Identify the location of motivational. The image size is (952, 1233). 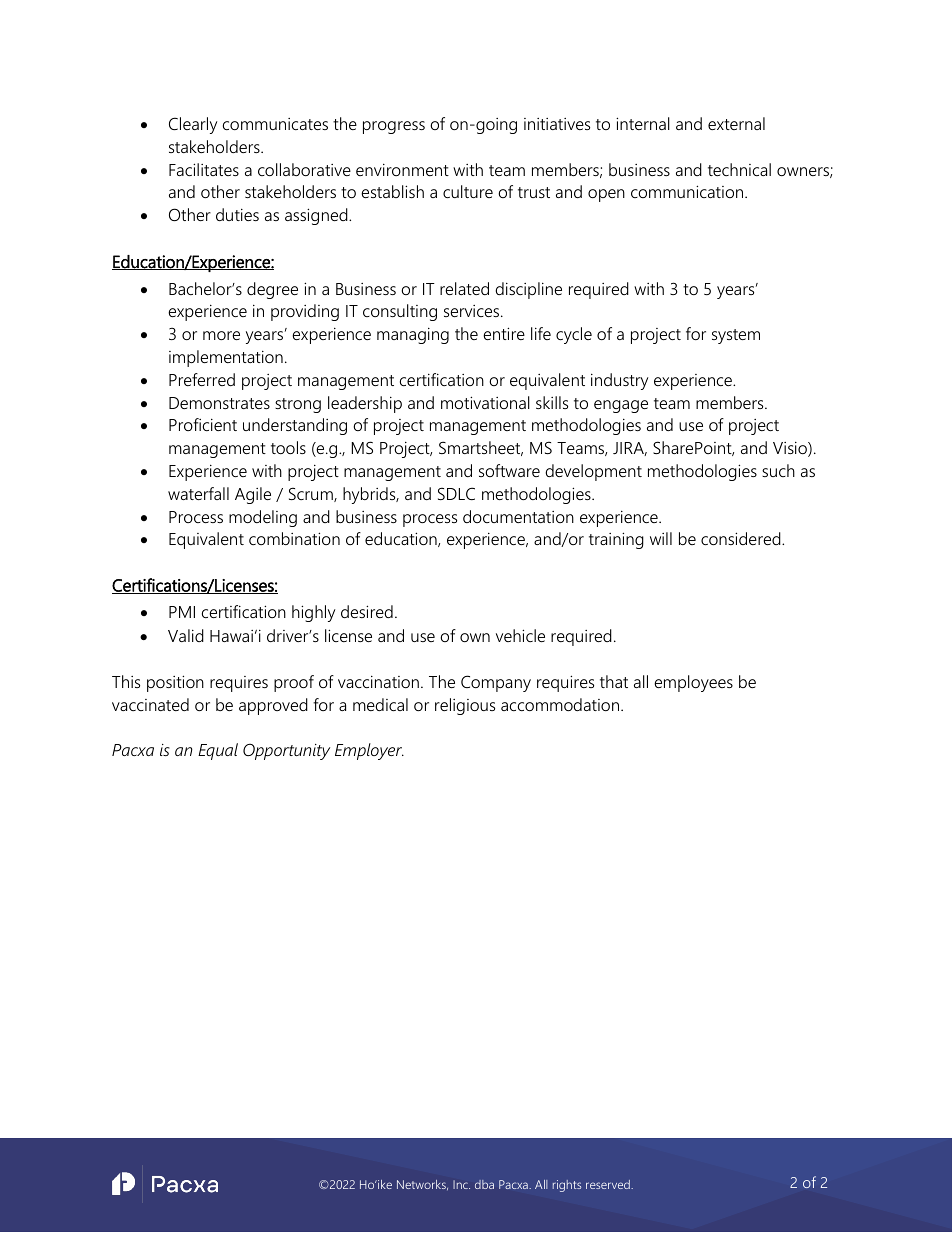
(485, 402).
